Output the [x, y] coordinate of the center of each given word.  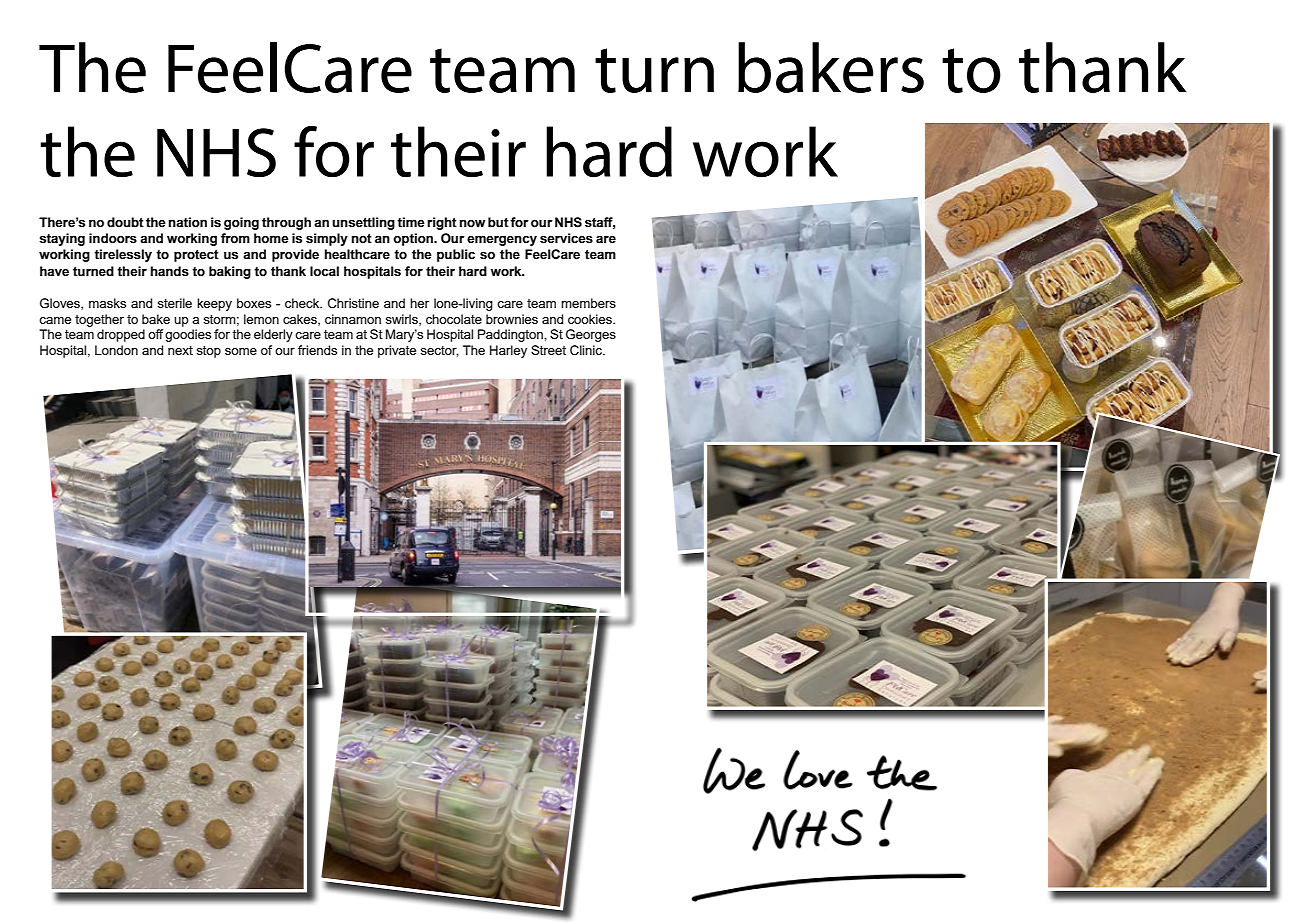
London [116, 350]
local [324, 271]
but [498, 222]
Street [548, 350]
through [286, 223]
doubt [125, 222]
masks [107, 303]
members [588, 303]
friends [317, 350]
